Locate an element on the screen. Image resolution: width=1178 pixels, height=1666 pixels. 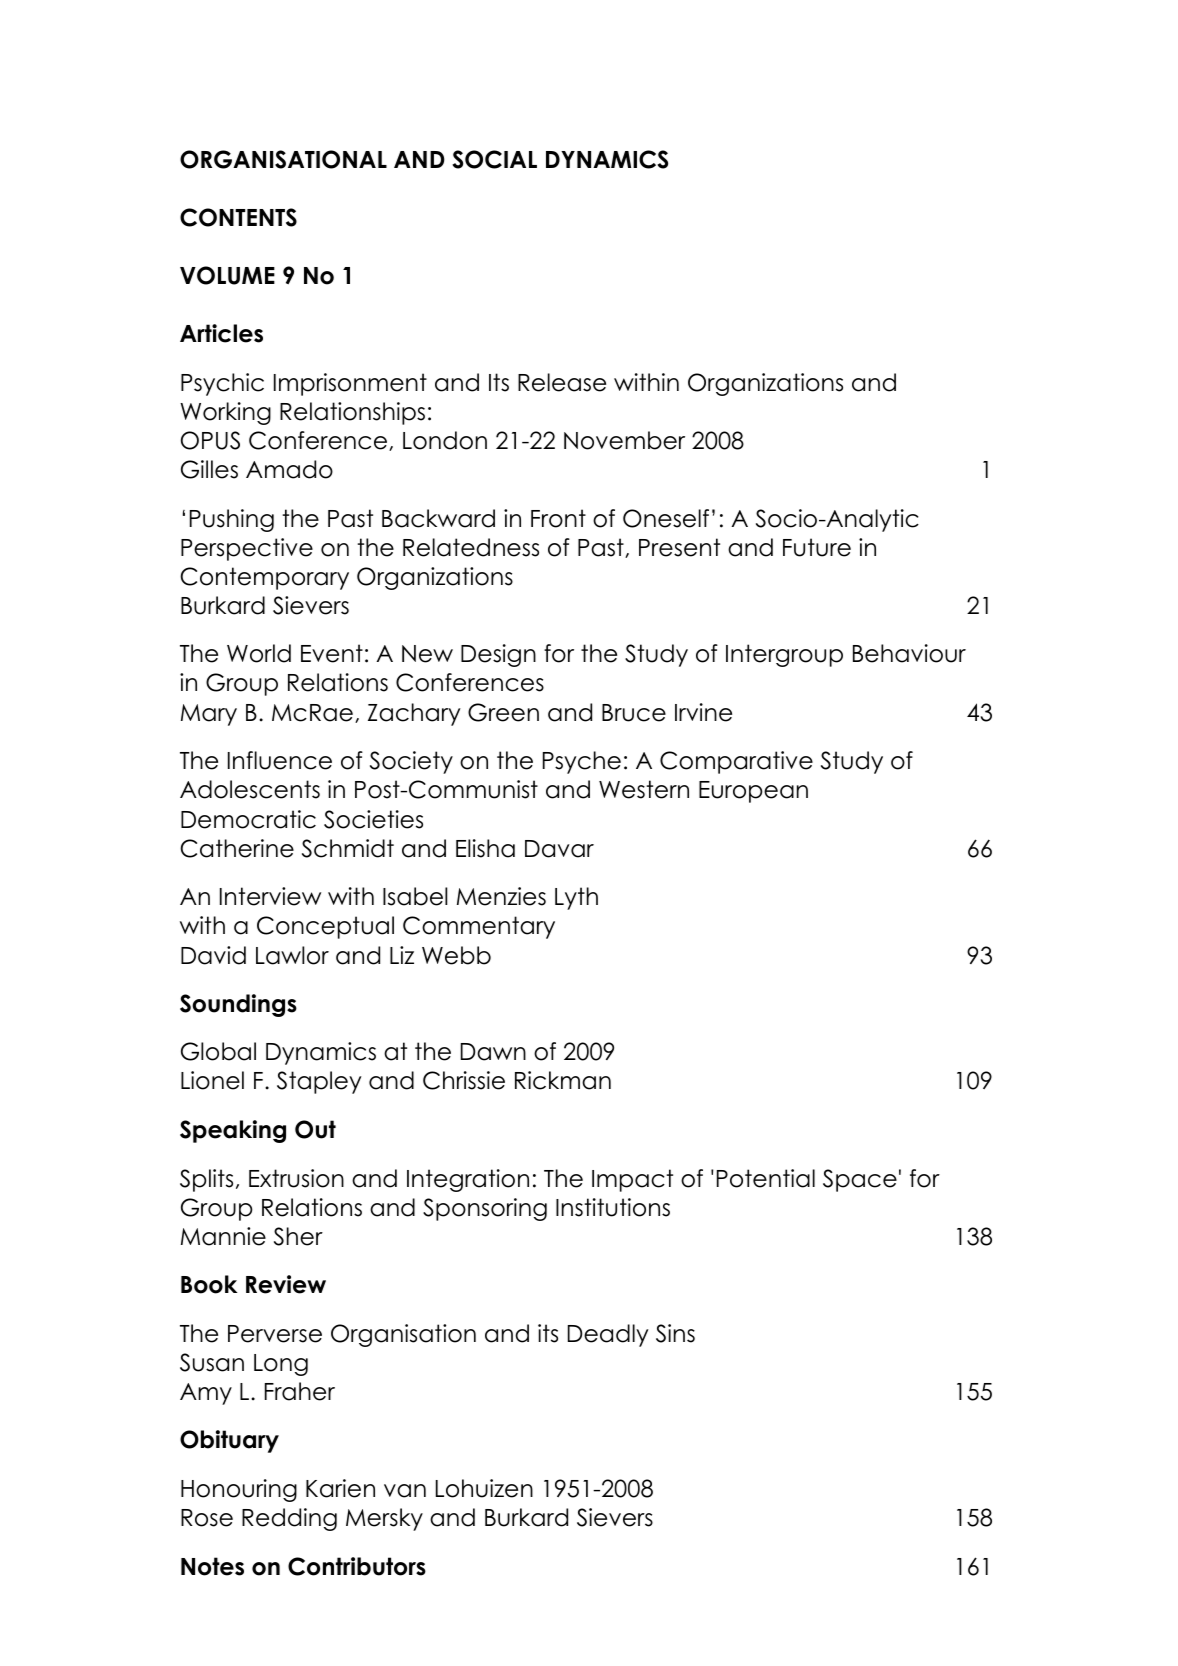
SOCIAL is located at coordinates (494, 159).
